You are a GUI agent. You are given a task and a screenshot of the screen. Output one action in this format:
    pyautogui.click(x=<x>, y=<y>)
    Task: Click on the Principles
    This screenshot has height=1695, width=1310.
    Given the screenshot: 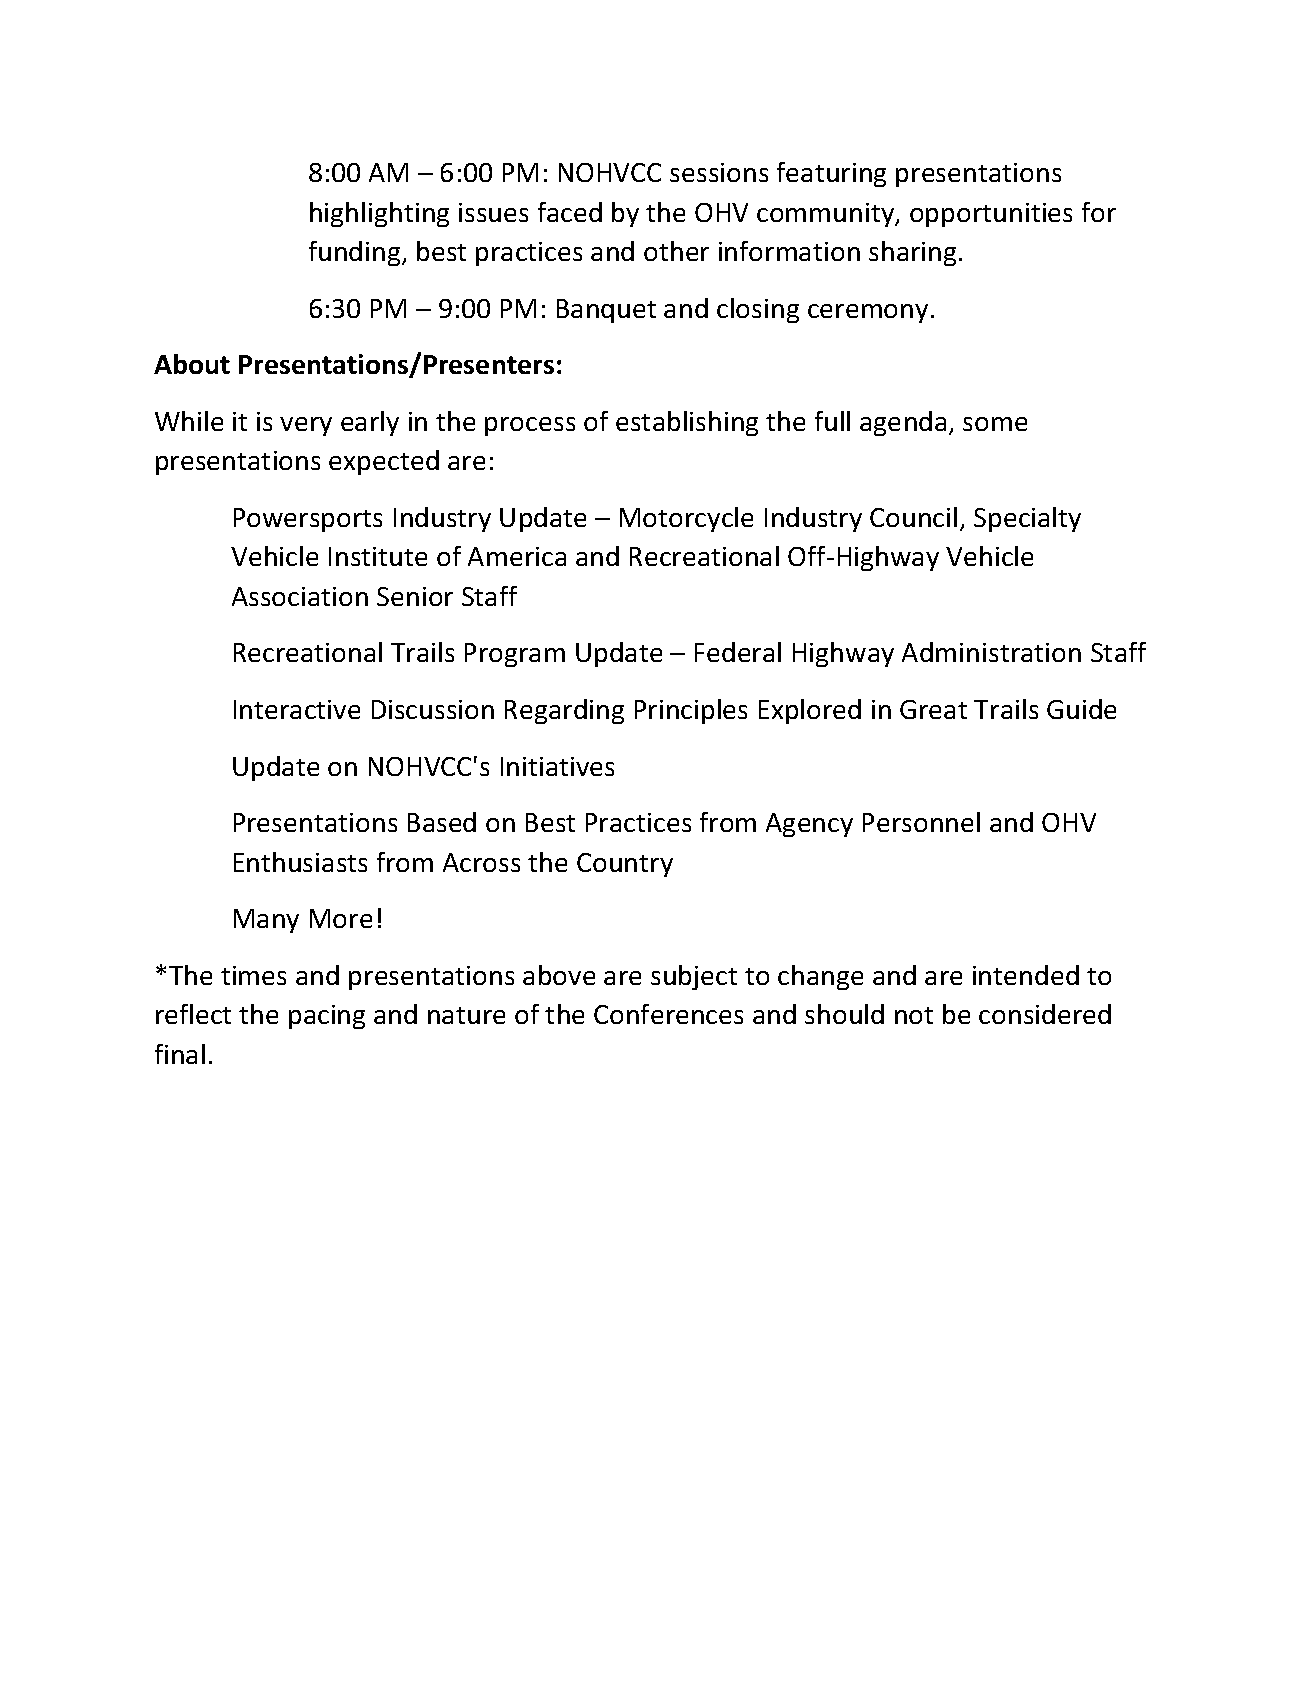 What is the action you would take?
    pyautogui.click(x=691, y=711)
